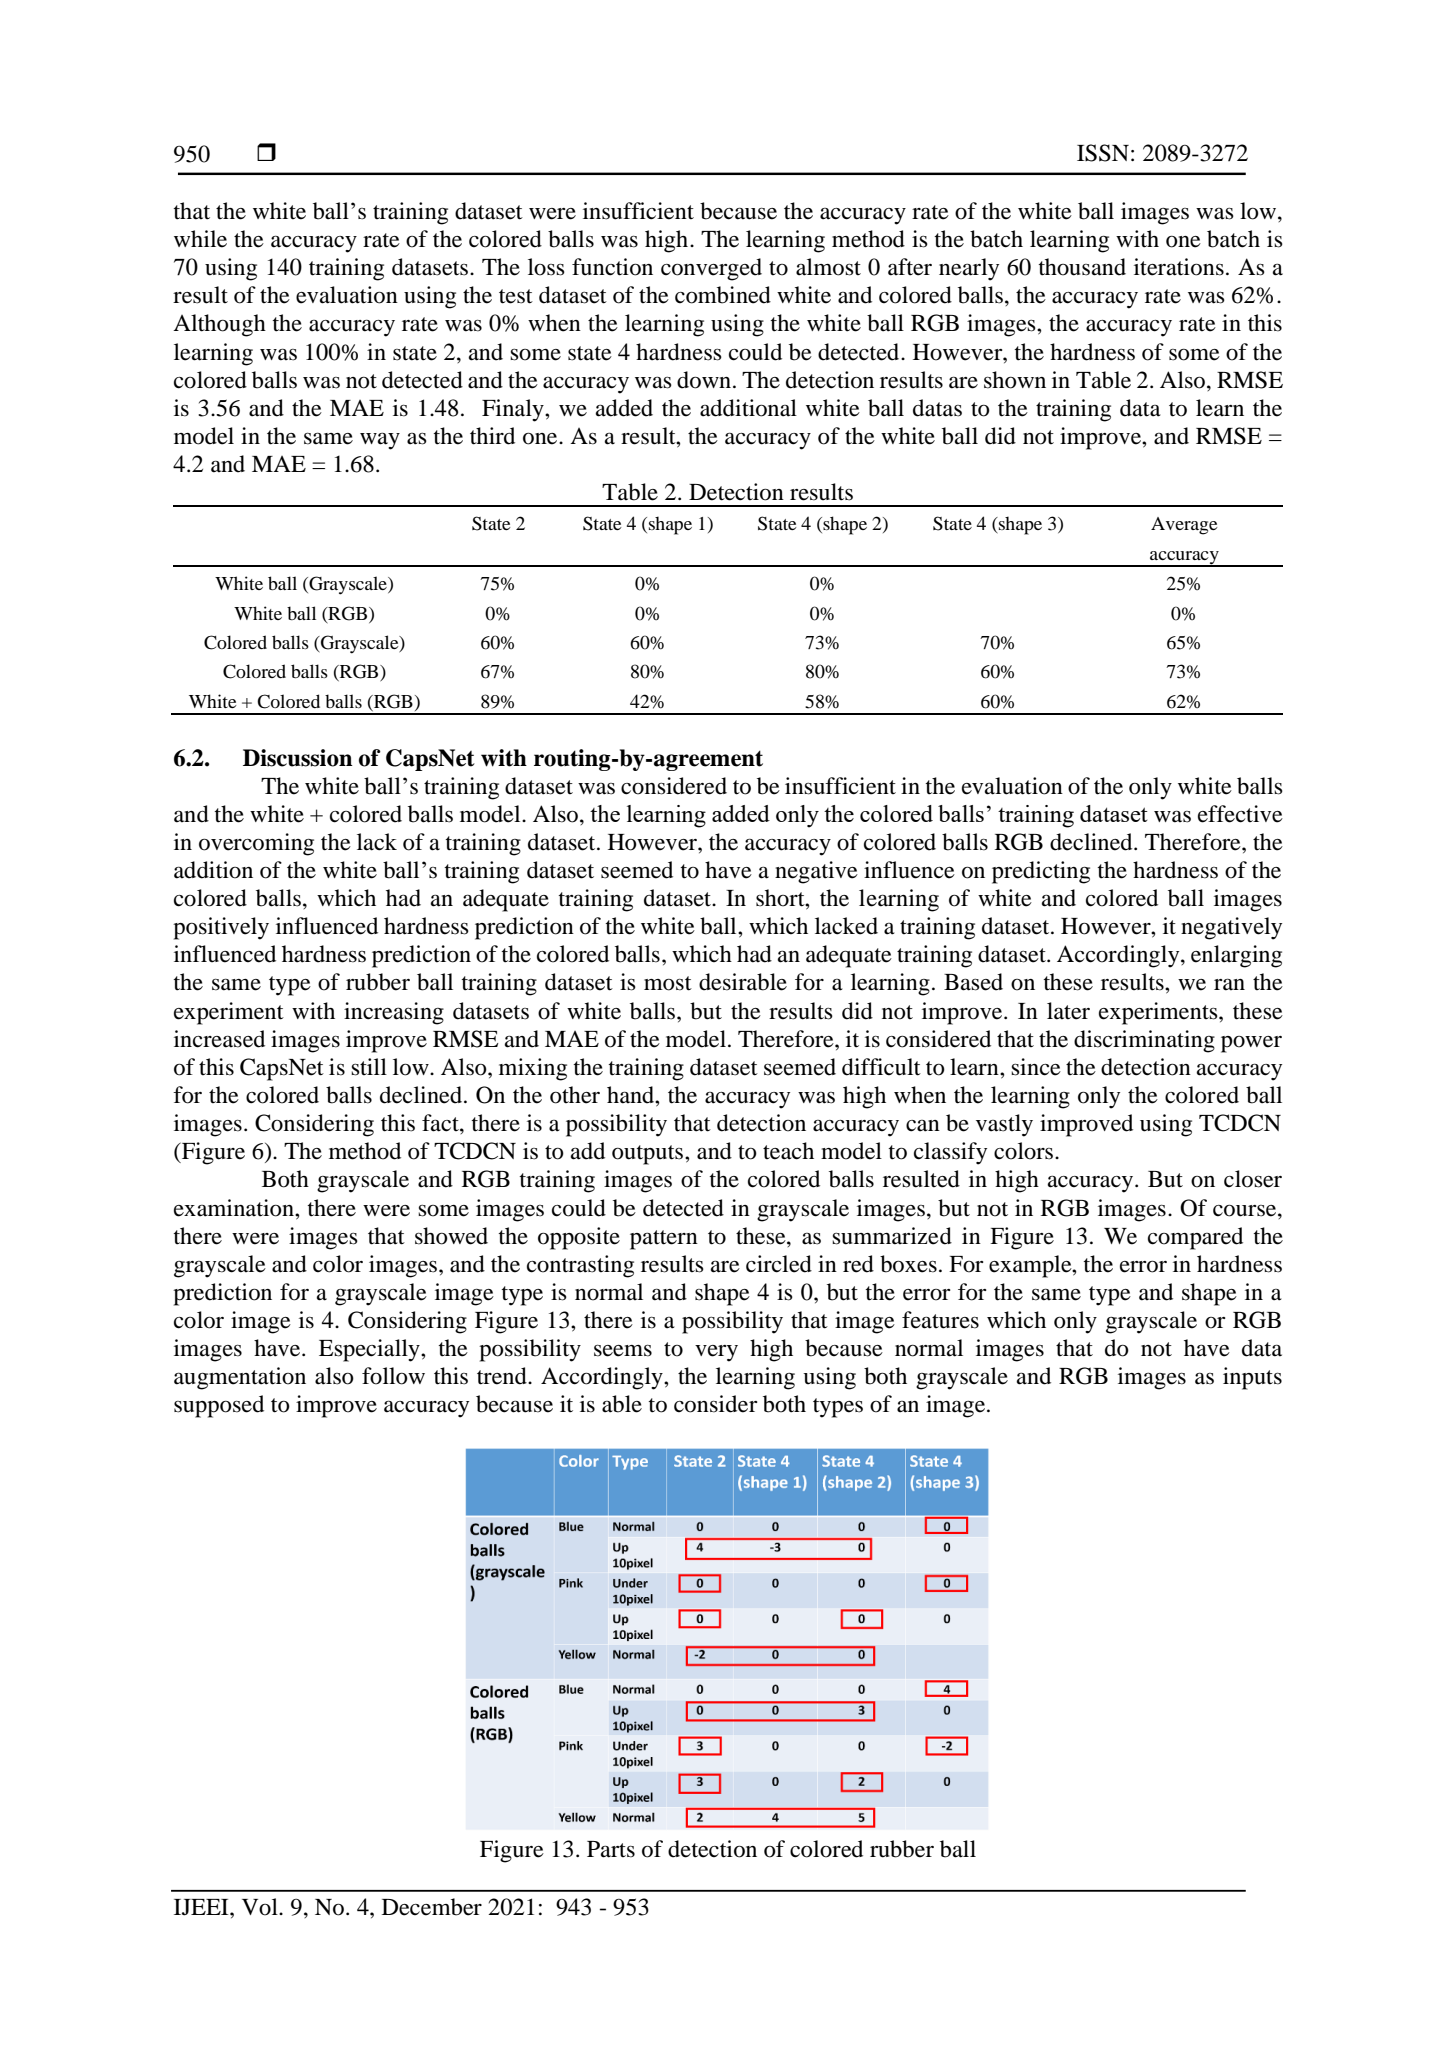  What do you see at coordinates (704, 380) in the screenshot?
I see `down` at bounding box center [704, 380].
